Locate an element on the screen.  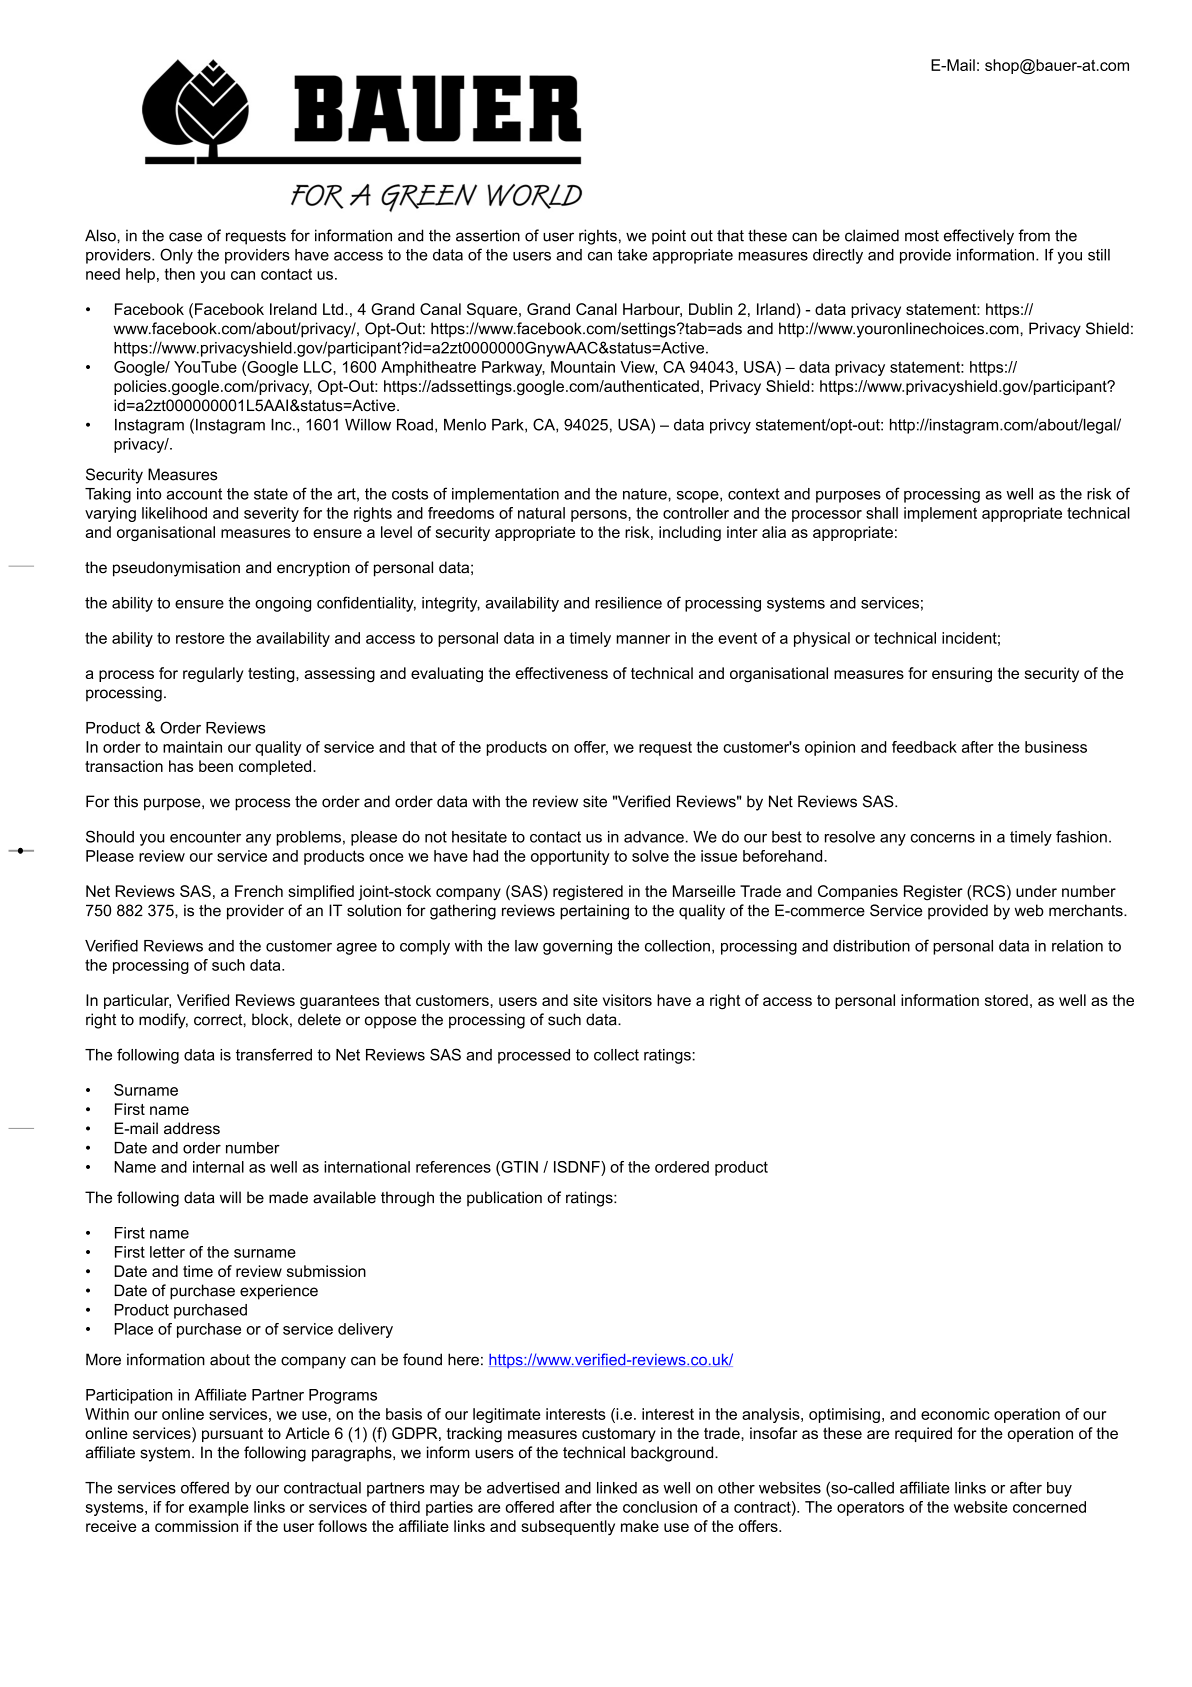
French is located at coordinates (259, 891).
